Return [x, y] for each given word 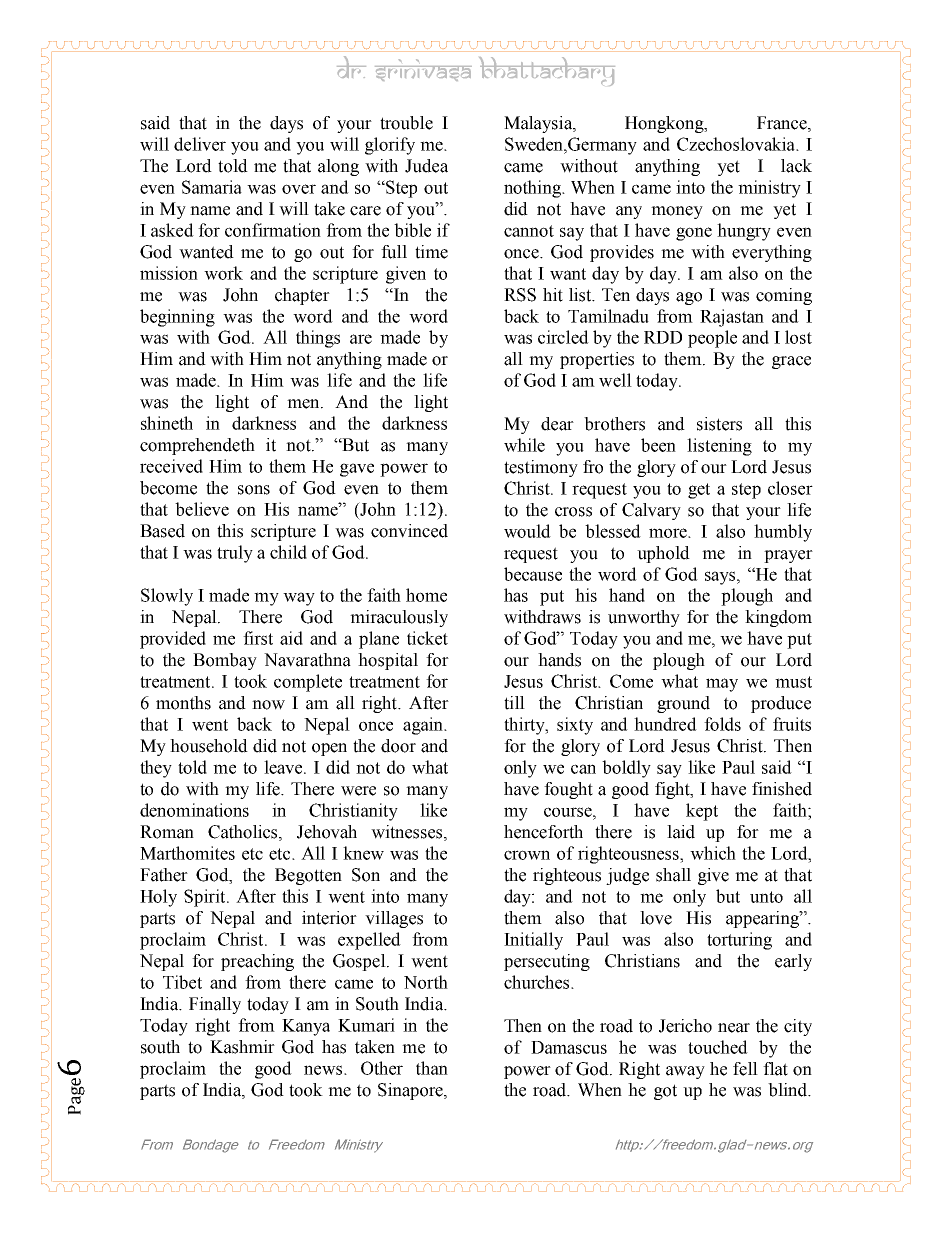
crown [527, 855]
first [258, 638]
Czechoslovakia [737, 144]
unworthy [644, 618]
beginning [177, 318]
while [524, 445]
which [713, 853]
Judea [426, 166]
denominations [194, 810]
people [712, 339]
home [426, 595]
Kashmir [242, 1047]
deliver [200, 144]
